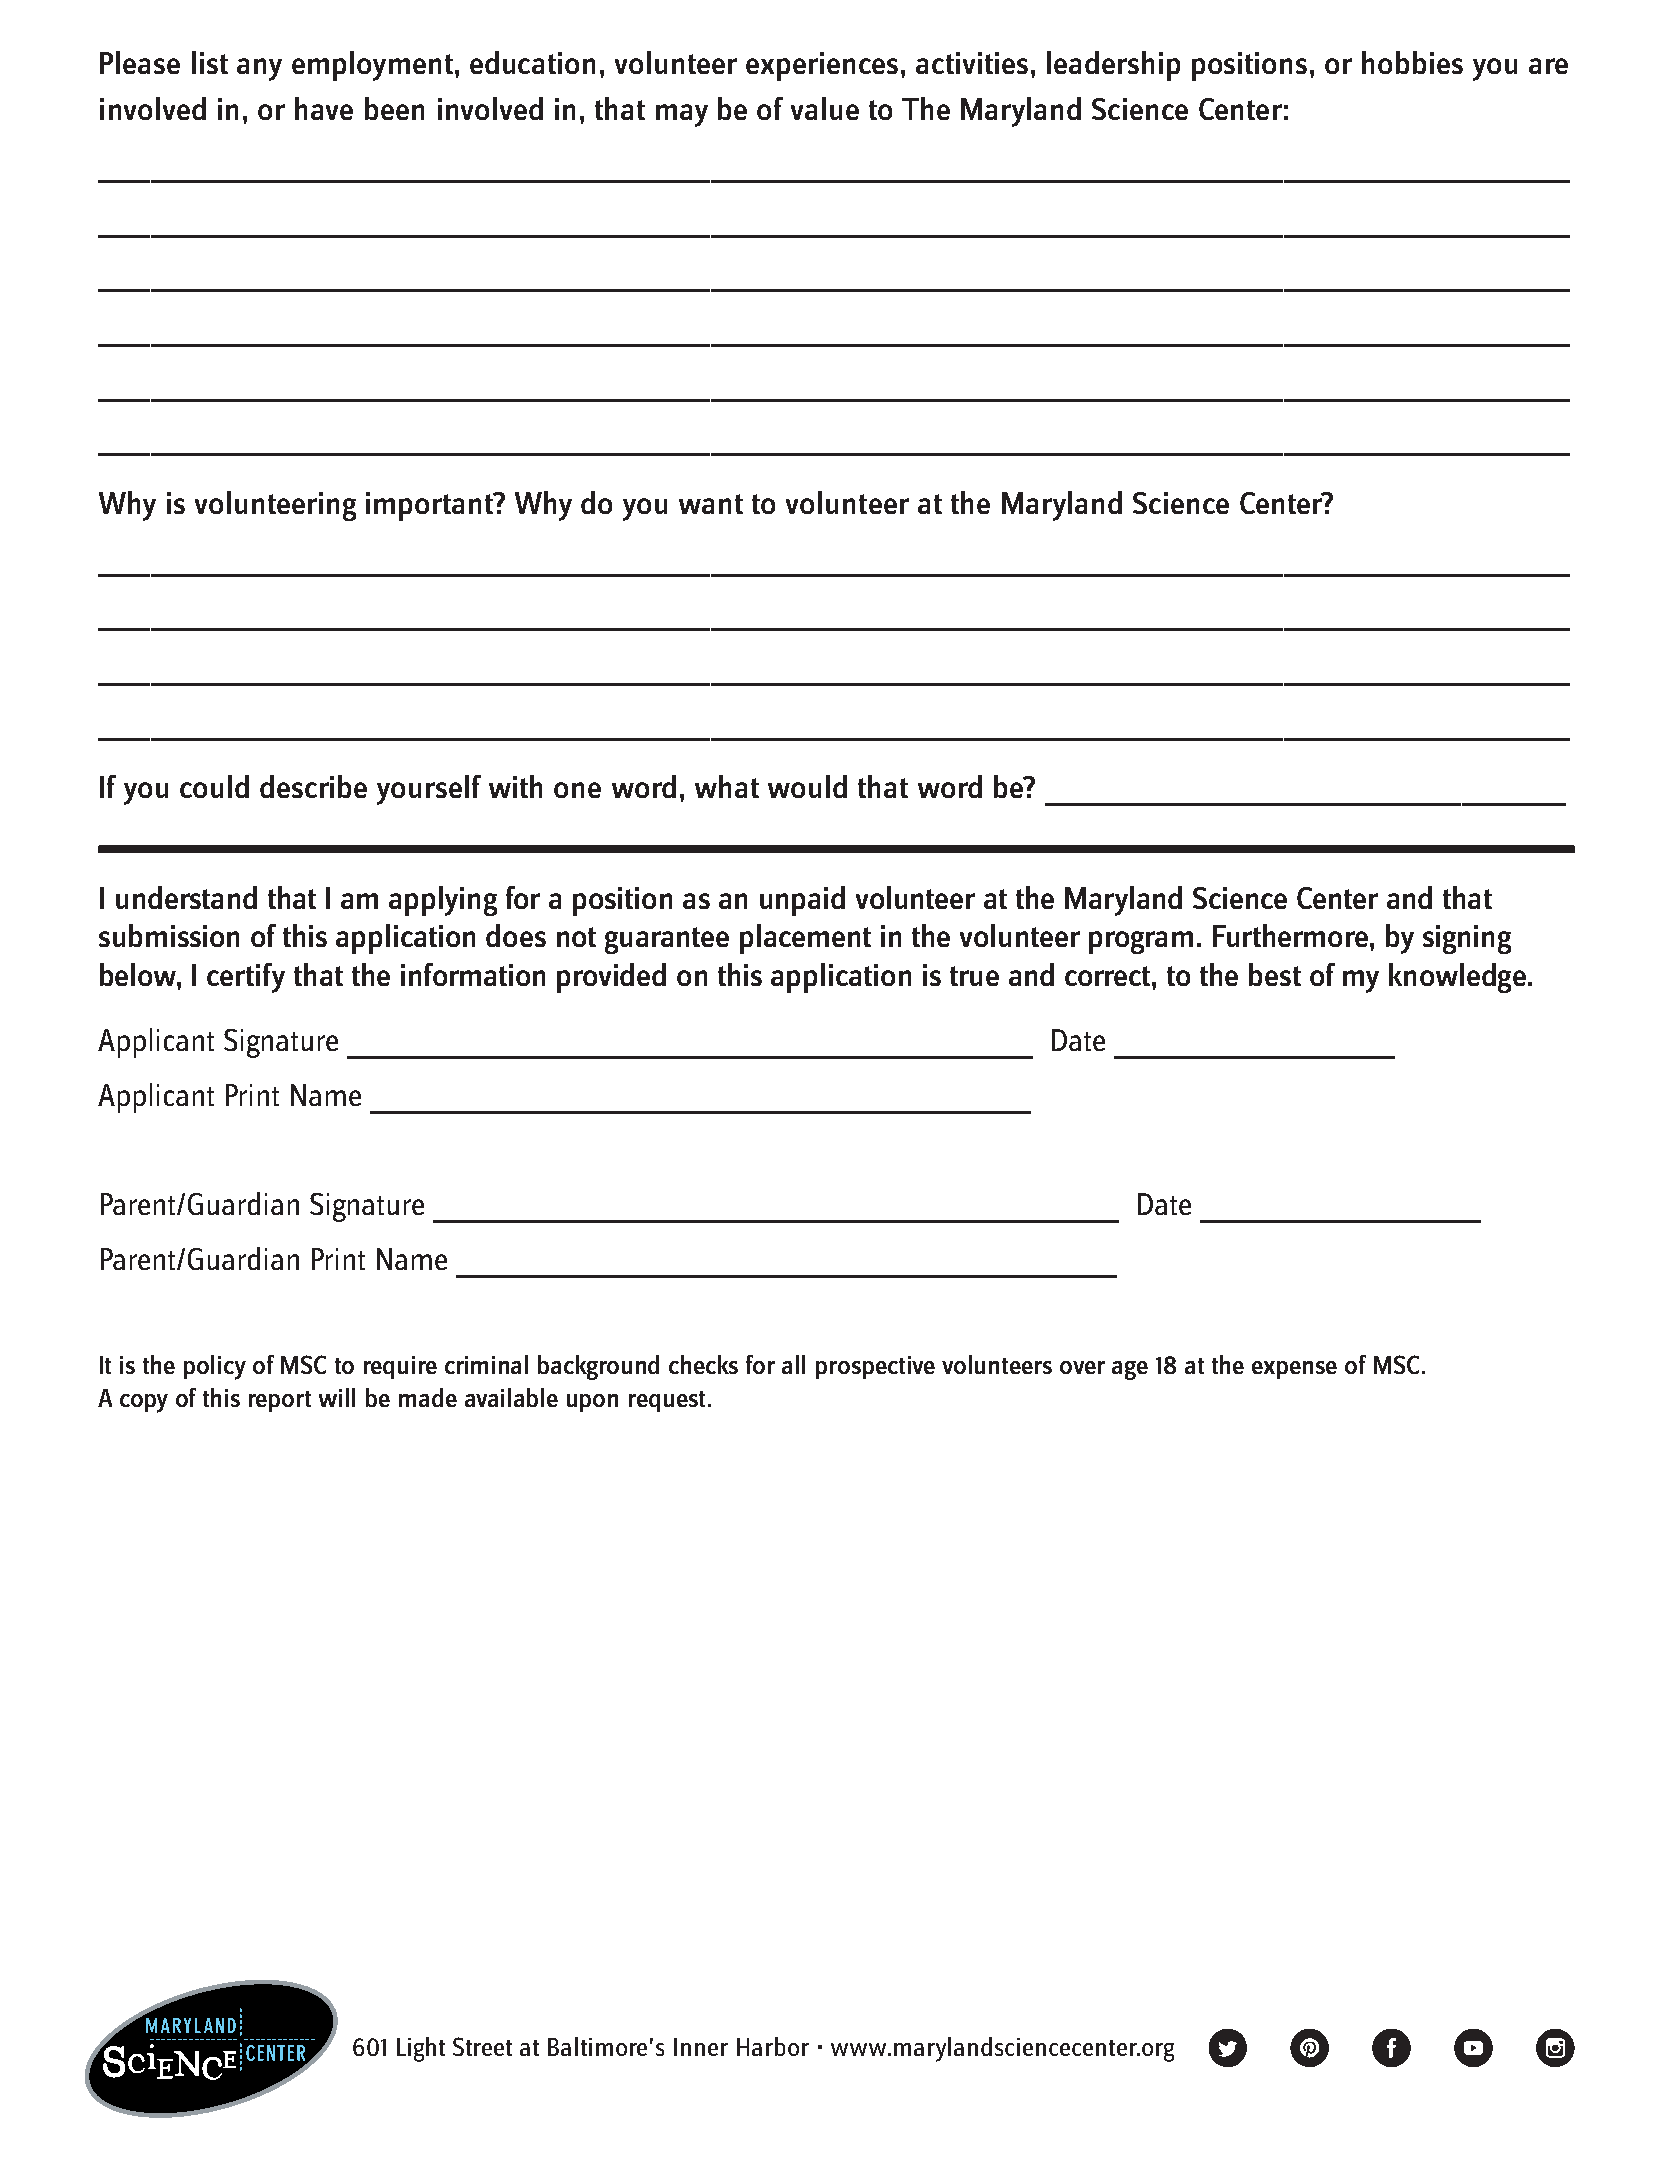 Image resolution: width=1673 pixels, height=2166 pixels. What do you see at coordinates (773, 2046) in the screenshot?
I see `Harbor` at bounding box center [773, 2046].
